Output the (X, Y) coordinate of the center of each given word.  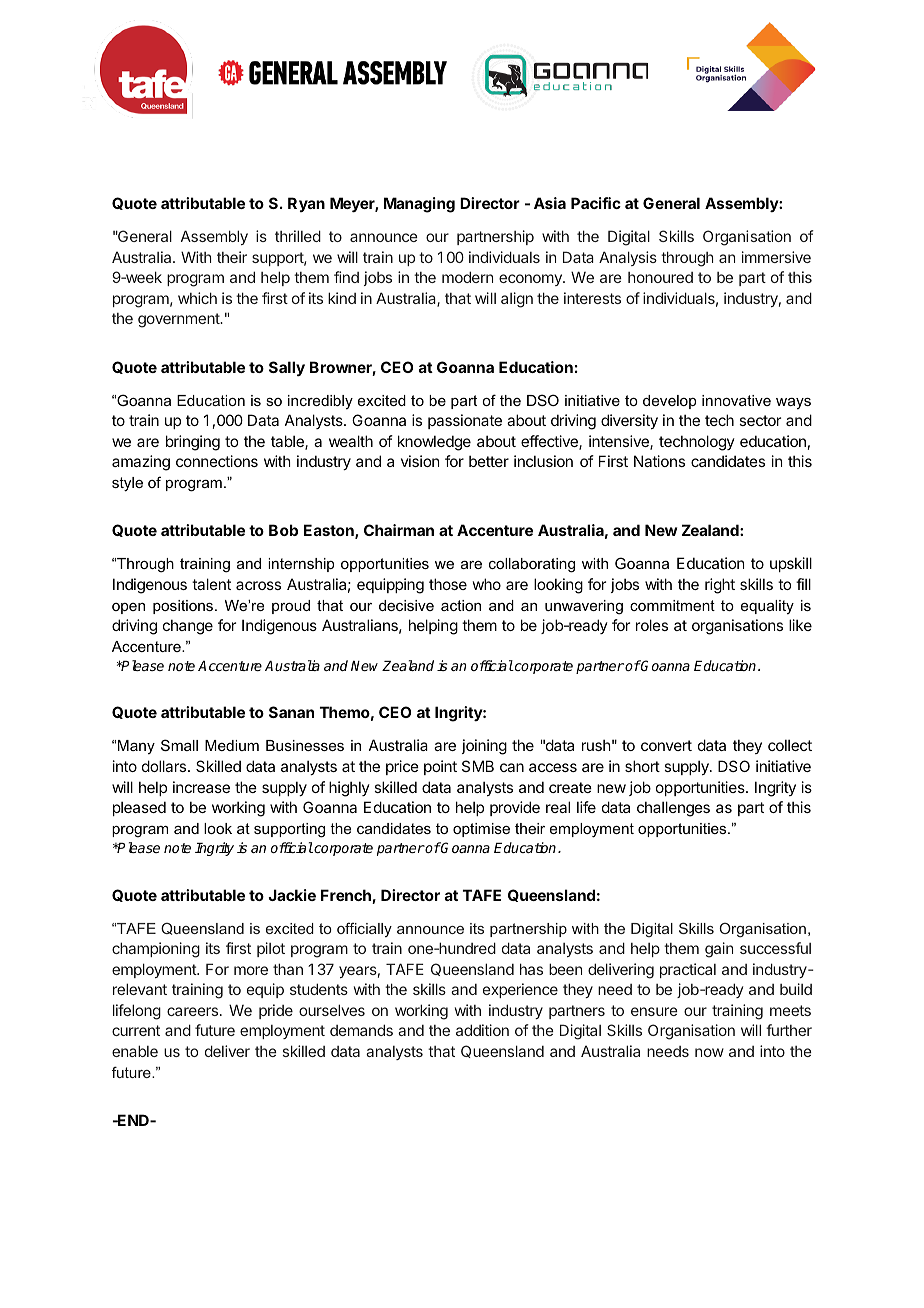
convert (666, 745)
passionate (465, 421)
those (448, 584)
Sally (287, 368)
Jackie (292, 895)
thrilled (298, 236)
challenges (673, 809)
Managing (419, 205)
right (720, 586)
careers (192, 1011)
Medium (232, 745)
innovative (736, 400)
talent (211, 584)
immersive (776, 257)
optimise (481, 830)
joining (484, 747)
